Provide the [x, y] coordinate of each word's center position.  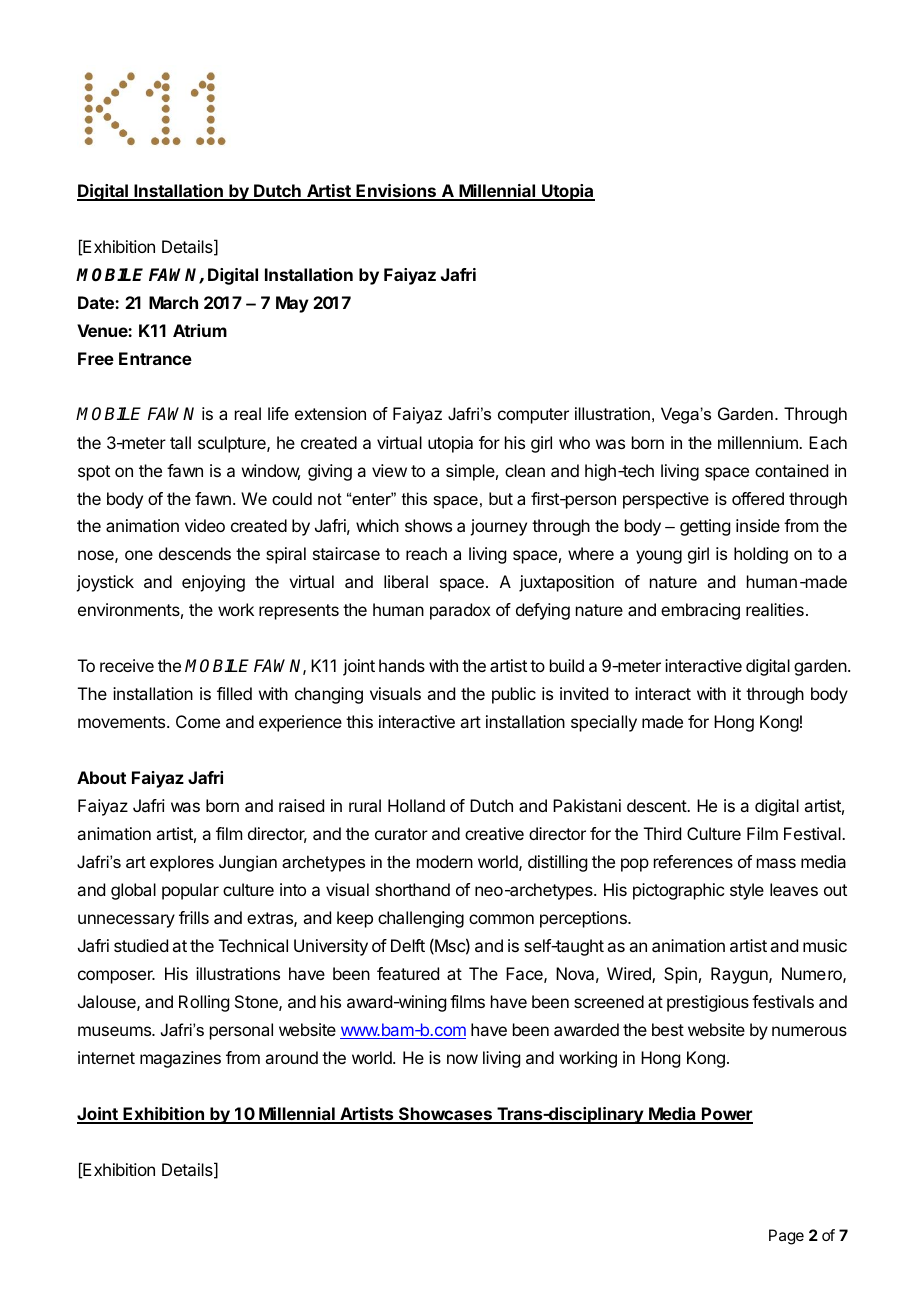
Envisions [396, 192]
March [173, 302]
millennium [759, 442]
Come [198, 721]
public [514, 695]
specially [604, 723]
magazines [180, 1059]
